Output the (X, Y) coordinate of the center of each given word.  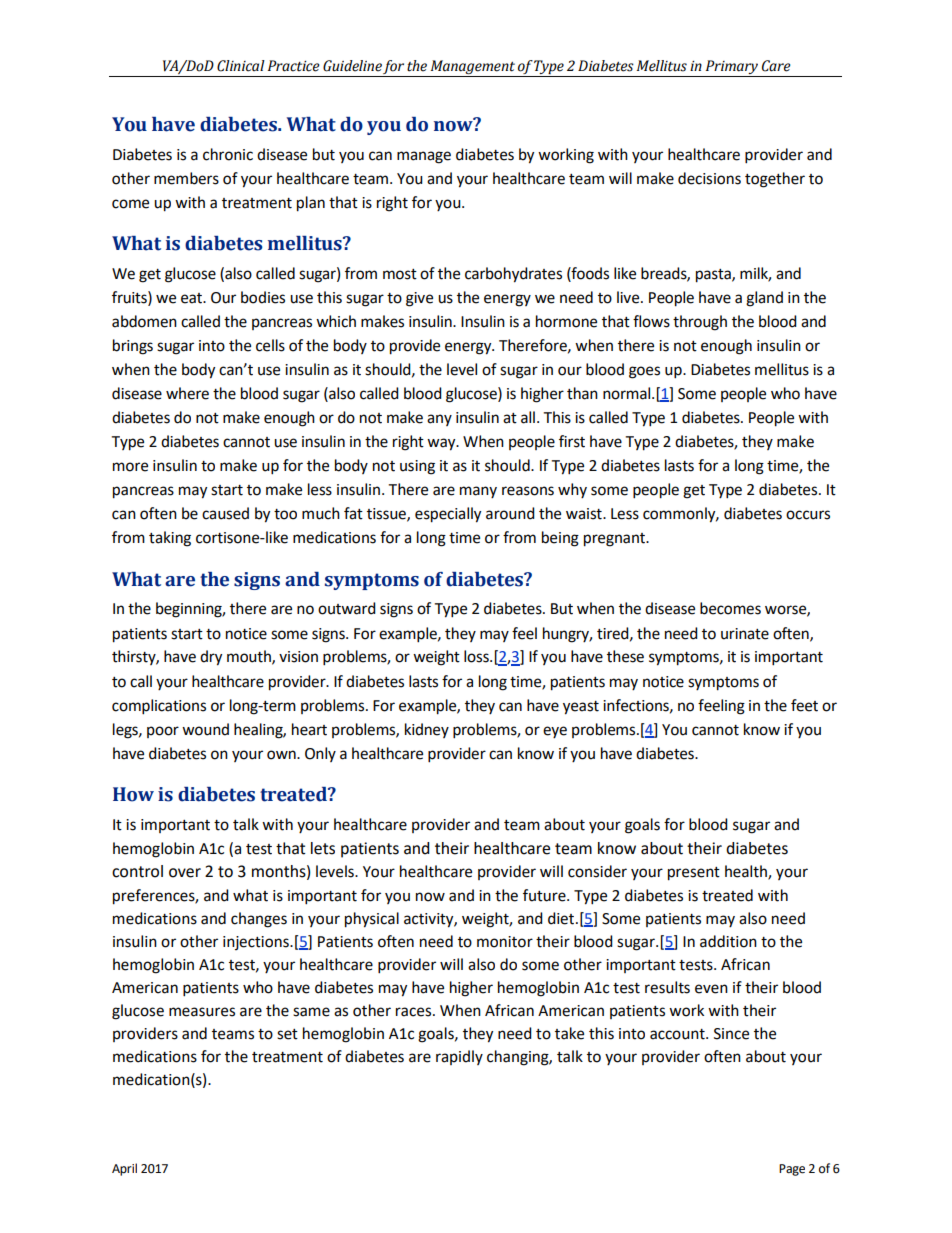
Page (792, 1170)
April (124, 1169)
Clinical (241, 66)
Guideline (352, 66)
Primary (732, 68)
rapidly (459, 1057)
